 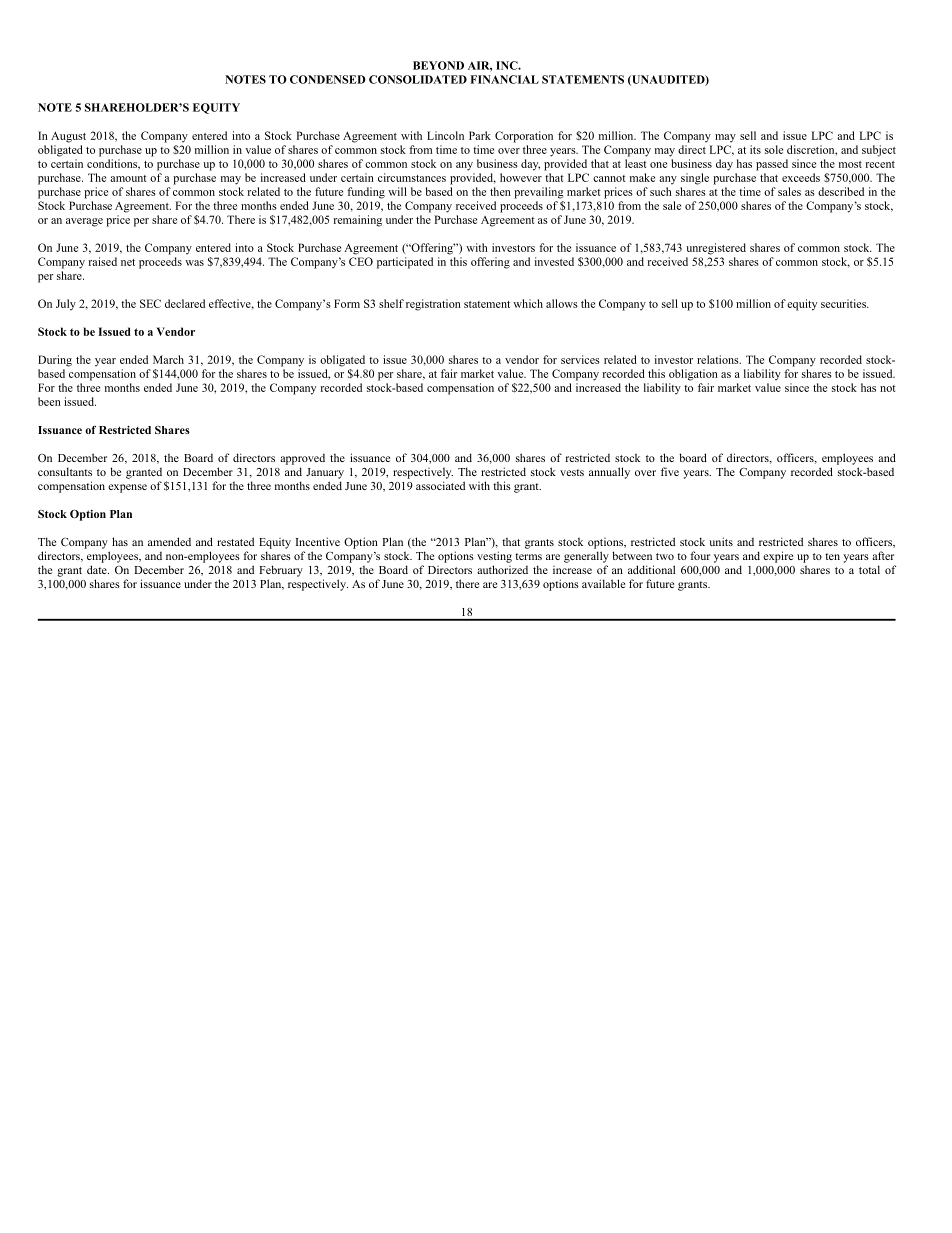 I want to click on been, so click(x=49, y=401).
